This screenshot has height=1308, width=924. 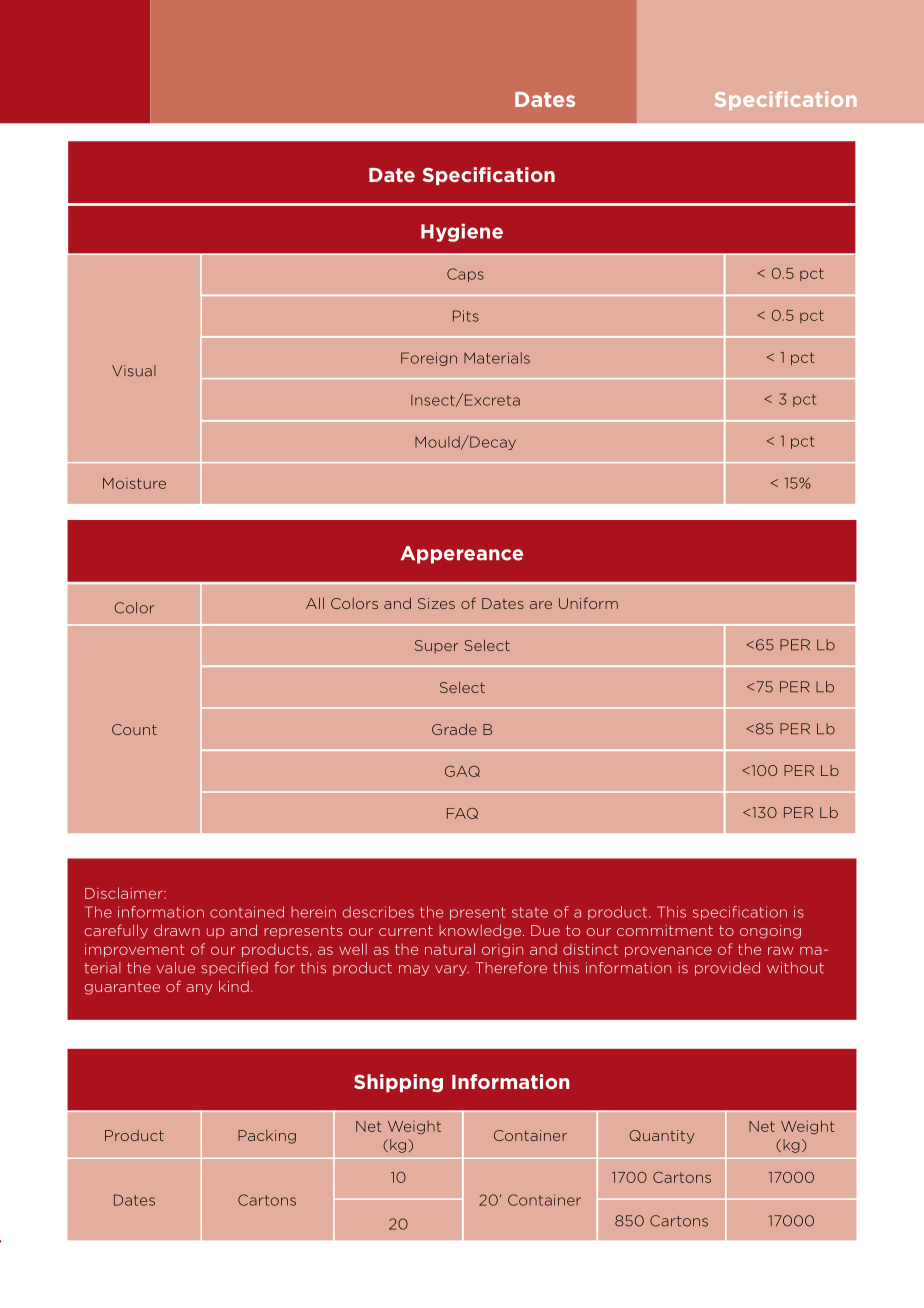 What do you see at coordinates (665, 930) in the screenshot?
I see `commitment` at bounding box center [665, 930].
